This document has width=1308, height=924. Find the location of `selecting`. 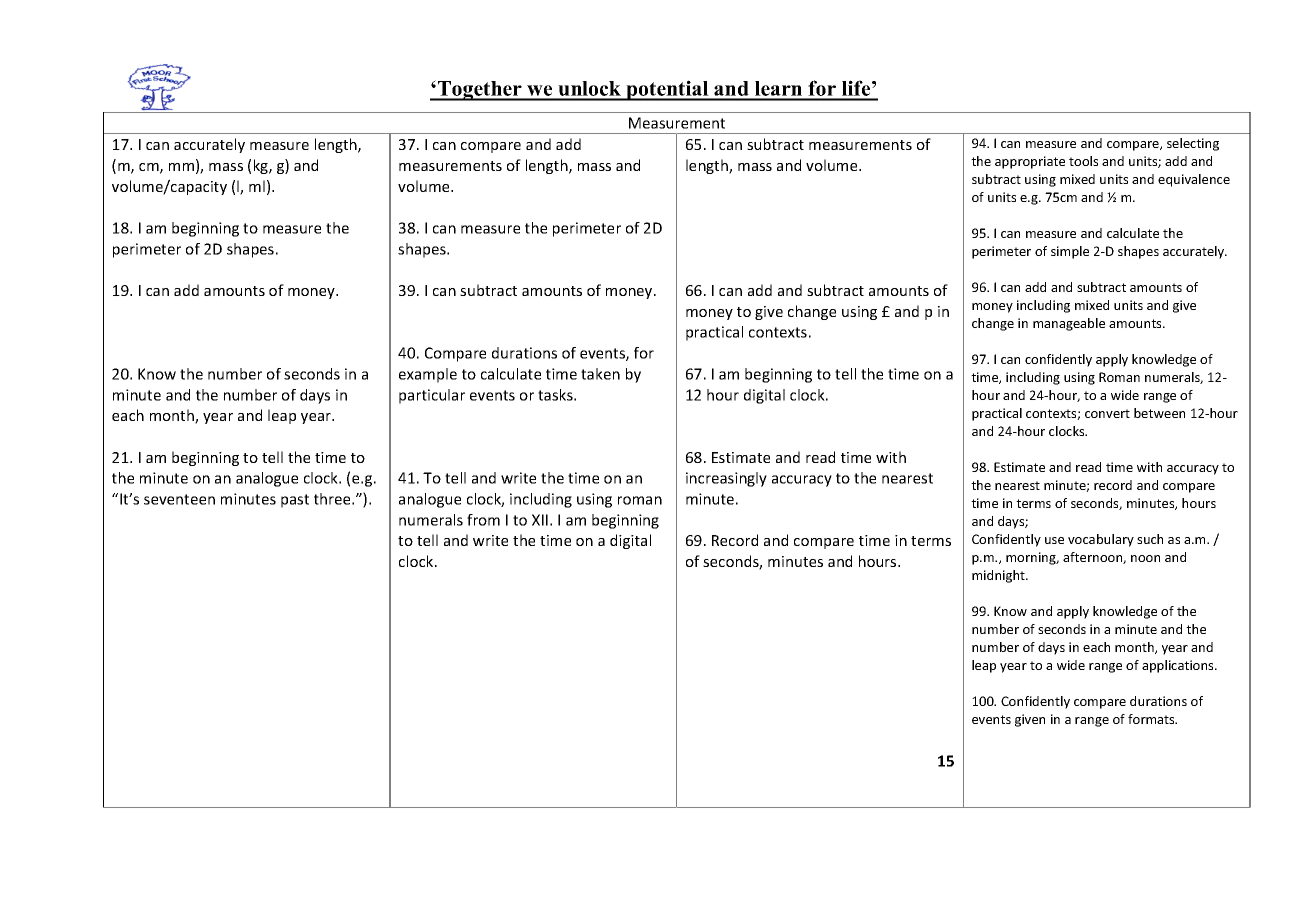

selecting is located at coordinates (1193, 144).
